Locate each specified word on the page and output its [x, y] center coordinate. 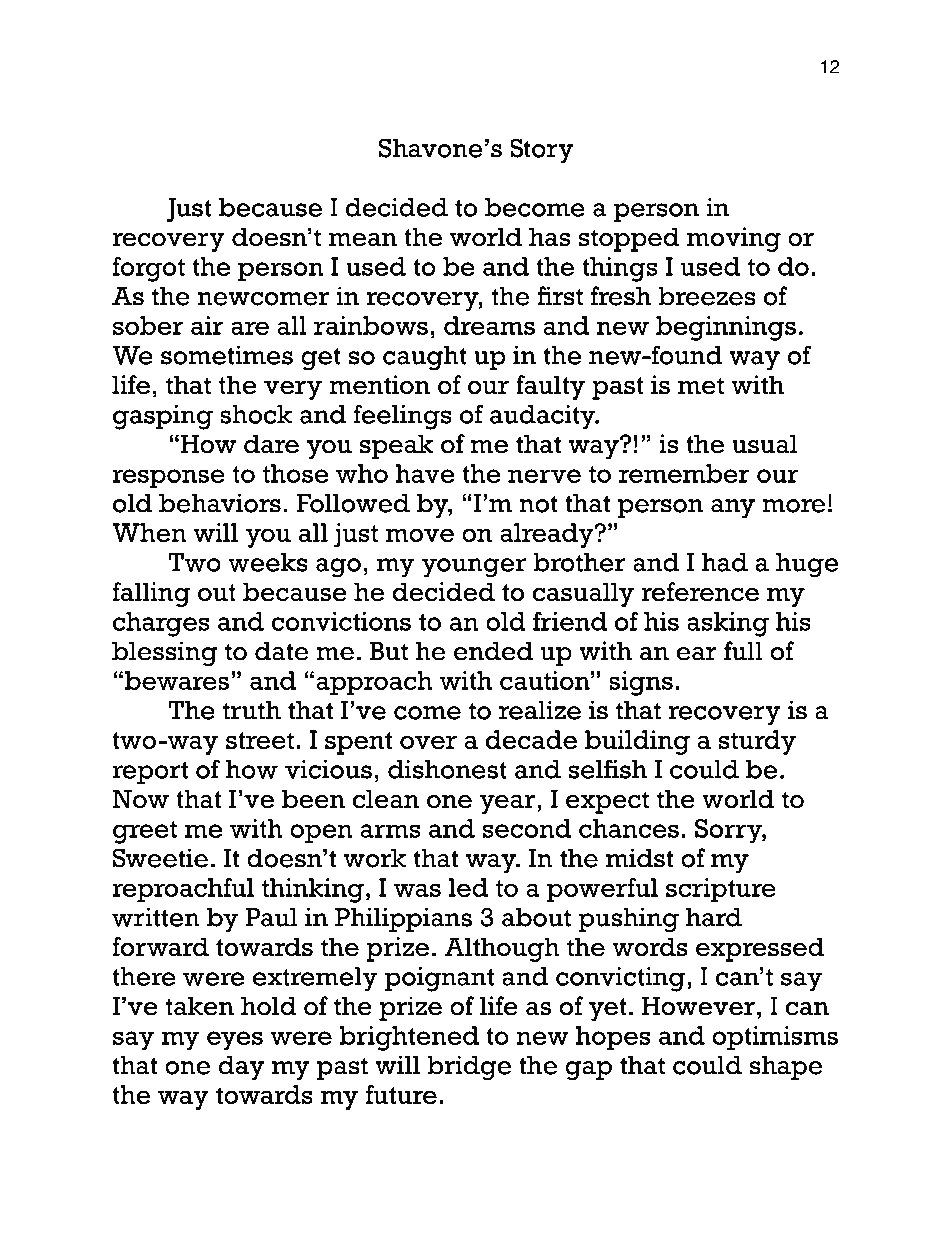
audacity [544, 417]
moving [734, 239]
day [241, 1068]
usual [764, 444]
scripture [721, 890]
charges [161, 624]
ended [493, 651]
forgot [148, 269]
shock [256, 414]
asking [728, 624]
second [527, 828]
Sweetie [160, 858]
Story [542, 150]
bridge [469, 1068]
